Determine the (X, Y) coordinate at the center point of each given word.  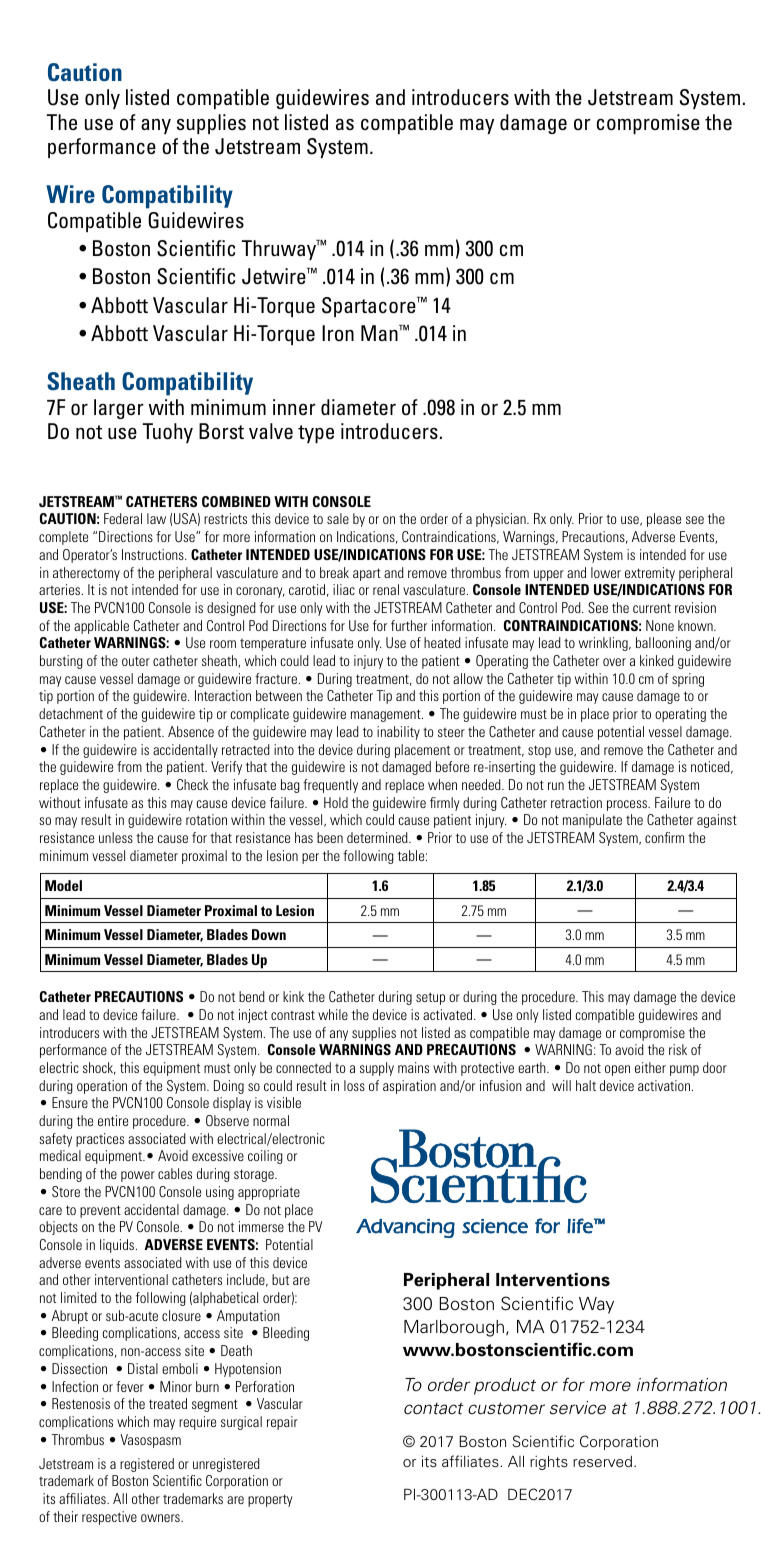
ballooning (663, 644)
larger (119, 409)
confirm (664, 837)
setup (430, 998)
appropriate (269, 1193)
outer (136, 661)
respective (109, 1518)
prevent (100, 1211)
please (664, 520)
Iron (338, 333)
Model (63, 885)
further (409, 625)
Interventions (553, 1280)
